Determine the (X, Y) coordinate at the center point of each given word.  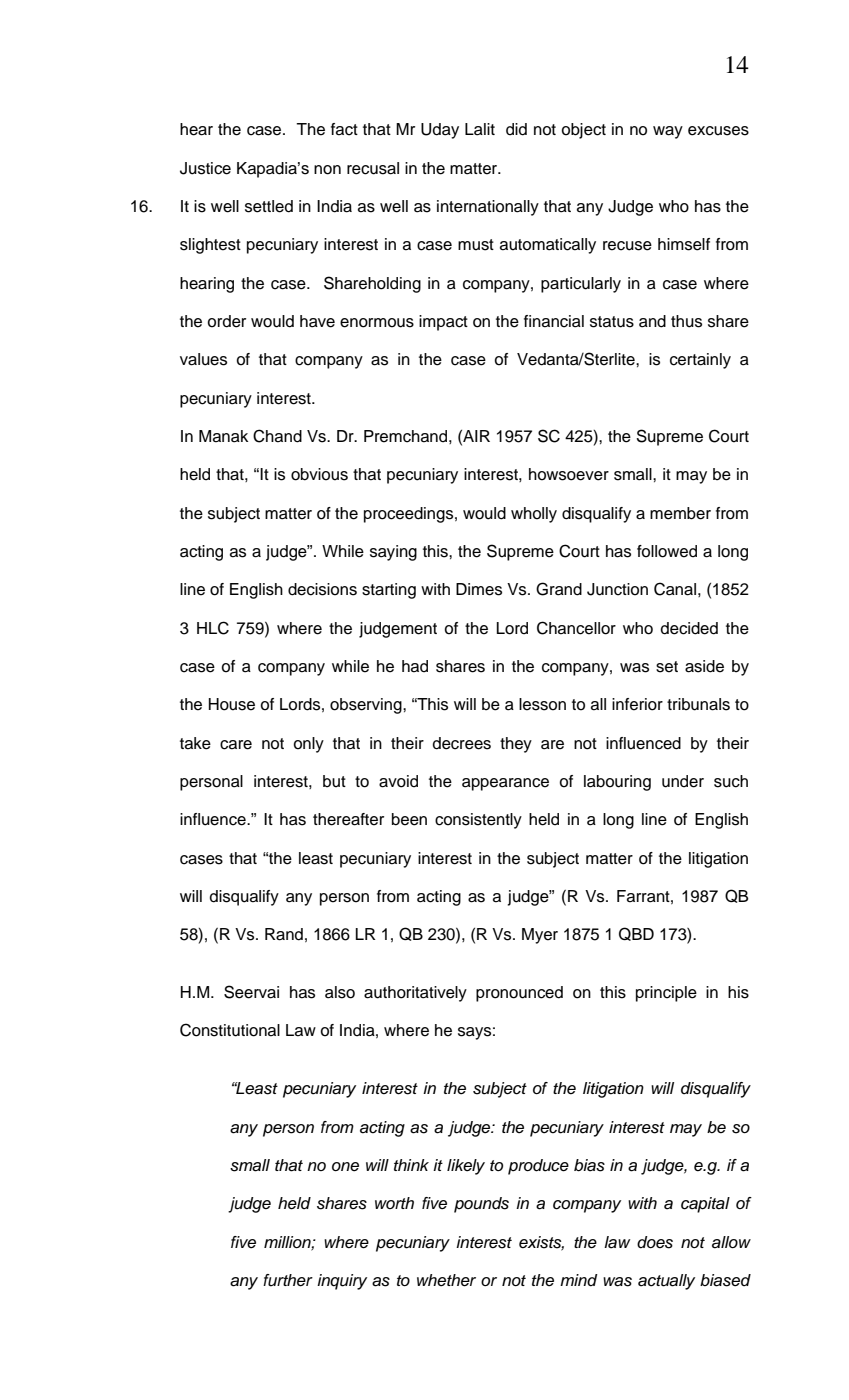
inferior (637, 704)
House (232, 704)
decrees (462, 743)
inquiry (342, 1282)
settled (269, 206)
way (668, 132)
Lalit (480, 129)
